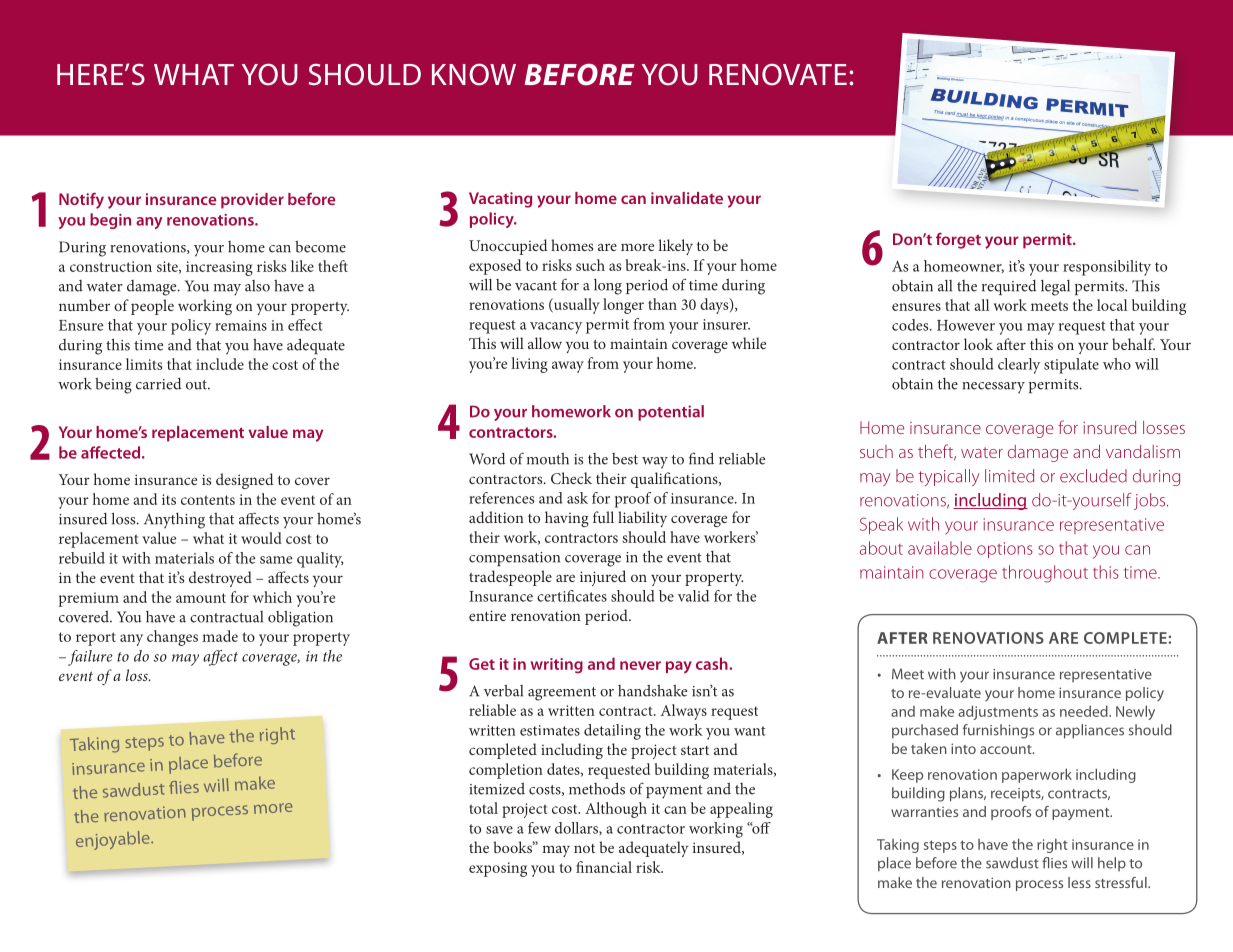 The width and height of the screenshot is (1233, 952). What do you see at coordinates (571, 478) in the screenshot?
I see `Check` at bounding box center [571, 478].
